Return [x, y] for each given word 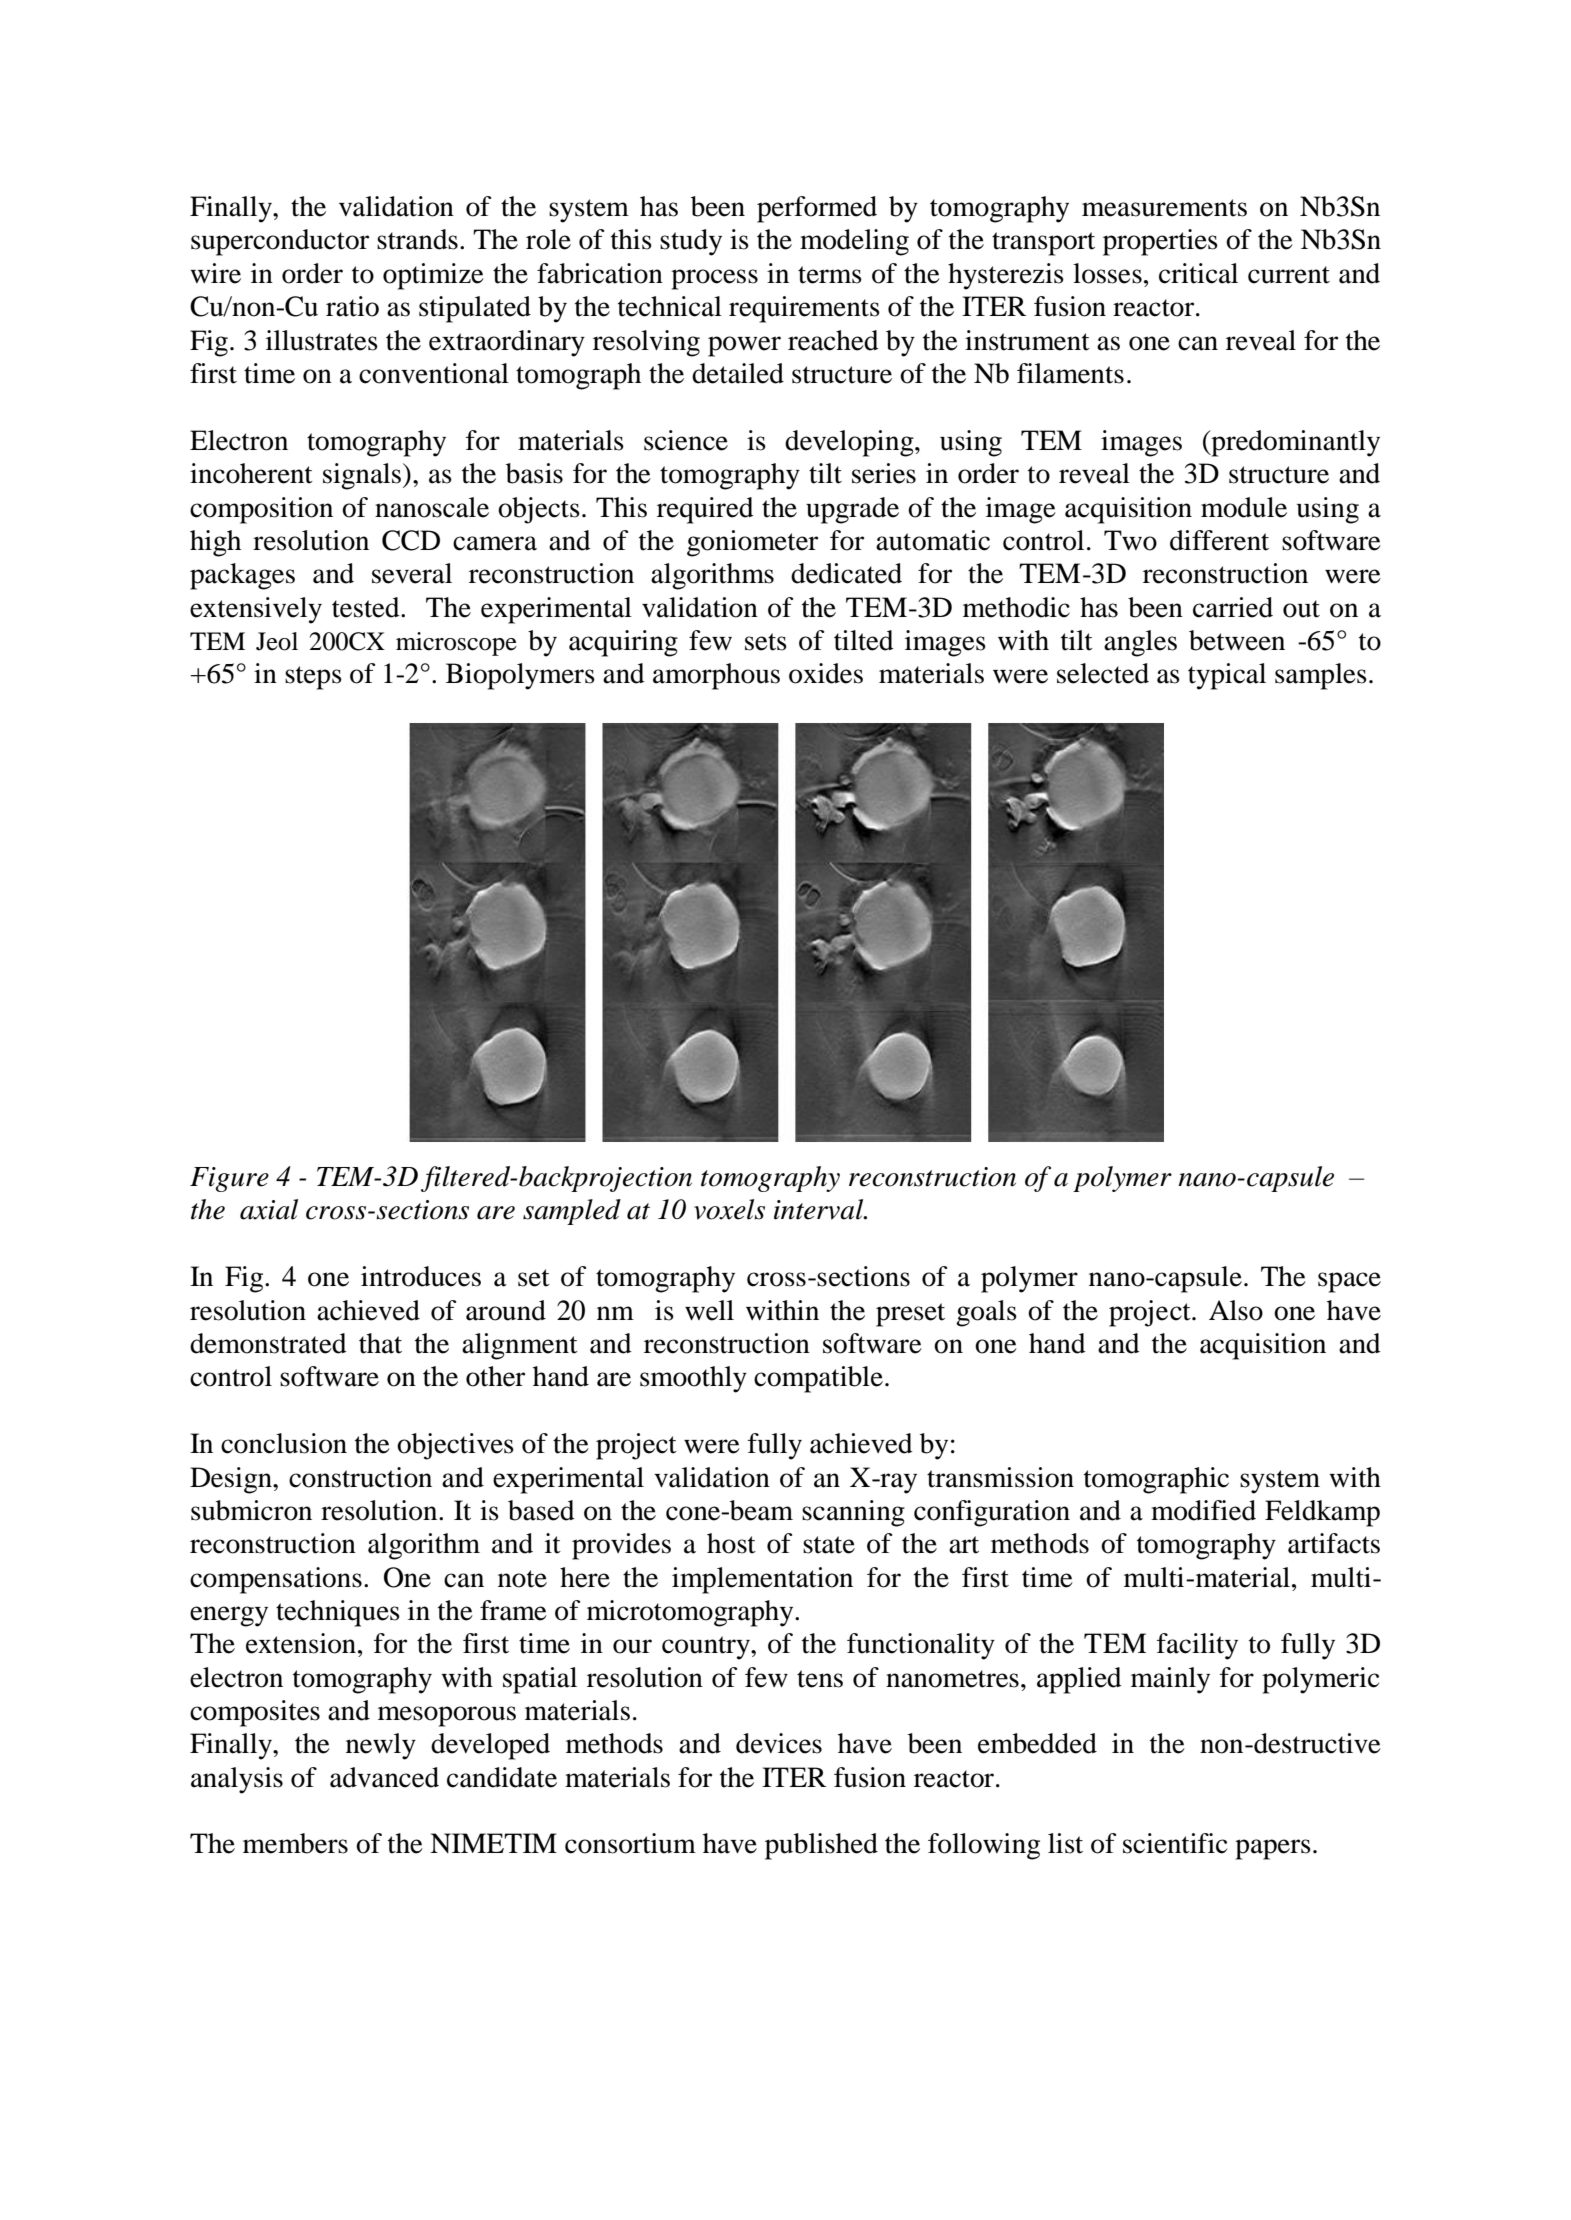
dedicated [846, 573]
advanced [384, 1777]
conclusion [284, 1443]
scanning [853, 1513]
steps [313, 678]
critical [1198, 273]
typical [1227, 676]
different [1219, 540]
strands [417, 239]
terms [830, 275]
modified [1203, 1510]
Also [1236, 1310]
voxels [729, 1209]
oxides [826, 673]
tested [367, 607]
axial [269, 1209]
